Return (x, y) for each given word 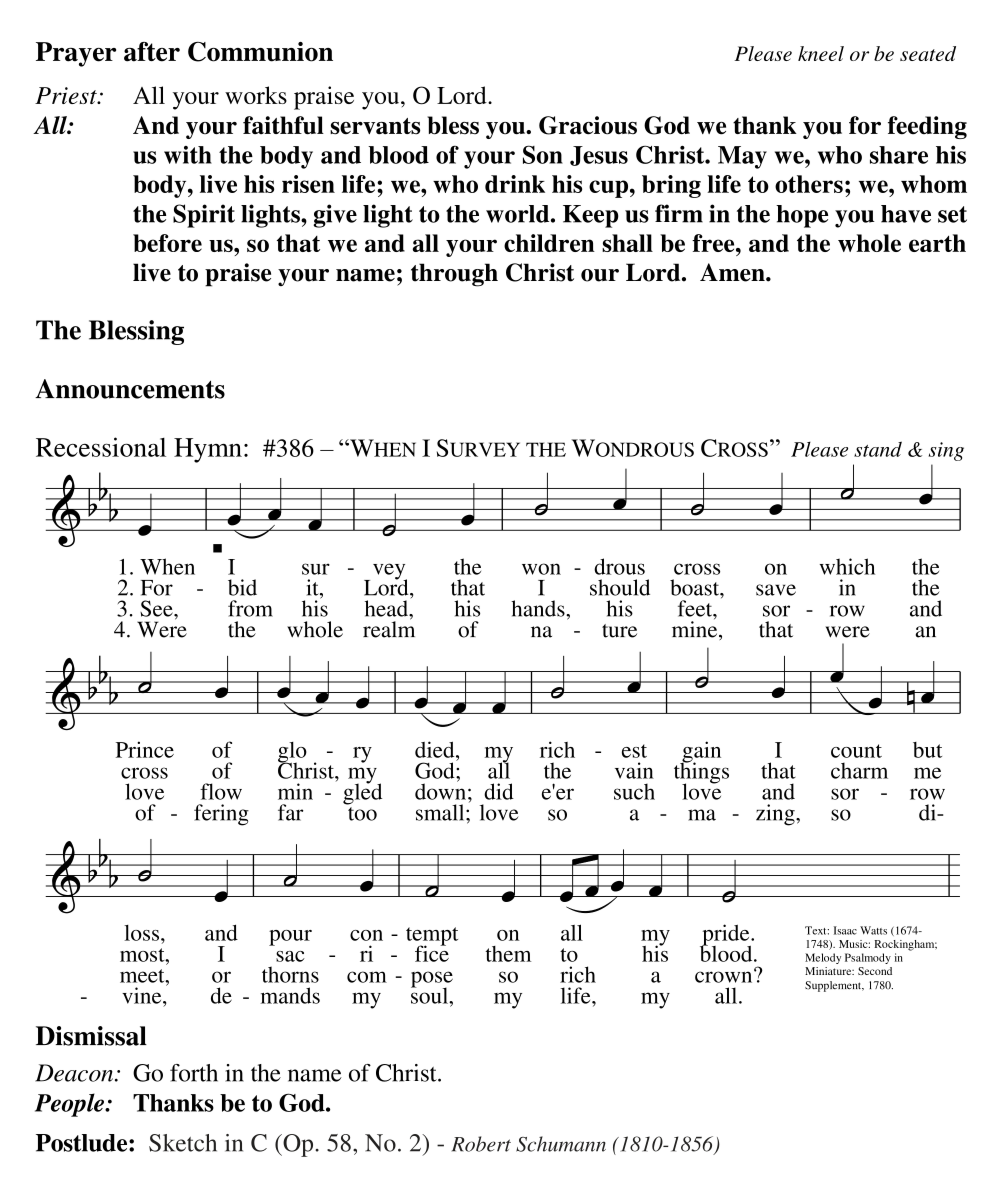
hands (539, 608)
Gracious (588, 125)
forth (194, 1073)
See (157, 608)
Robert (481, 1144)
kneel (821, 53)
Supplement (834, 986)
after (152, 52)
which (847, 566)
